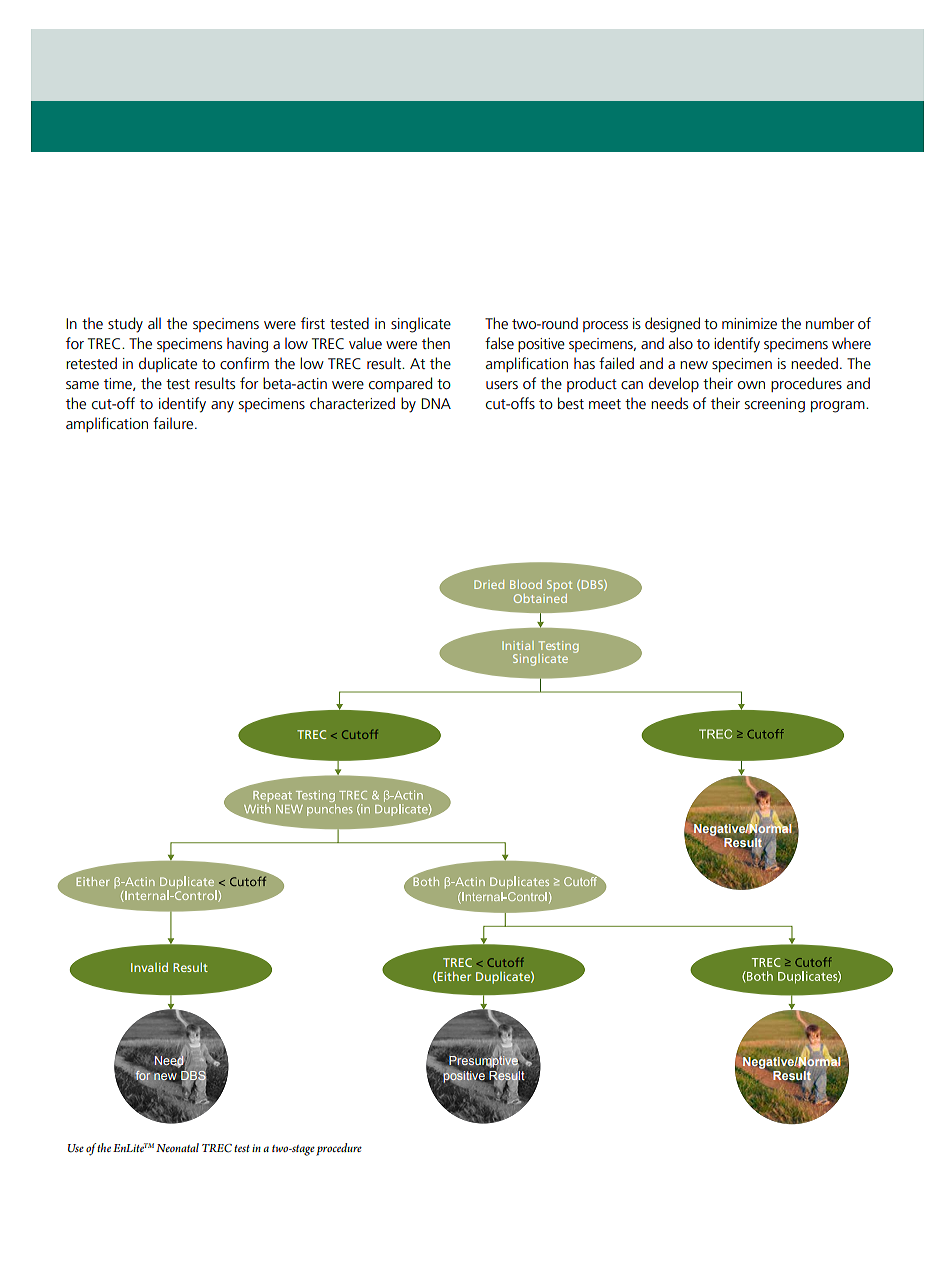 Image resolution: width=952 pixels, height=1265 pixels. I want to click on Neonatal, so click(177, 1147).
